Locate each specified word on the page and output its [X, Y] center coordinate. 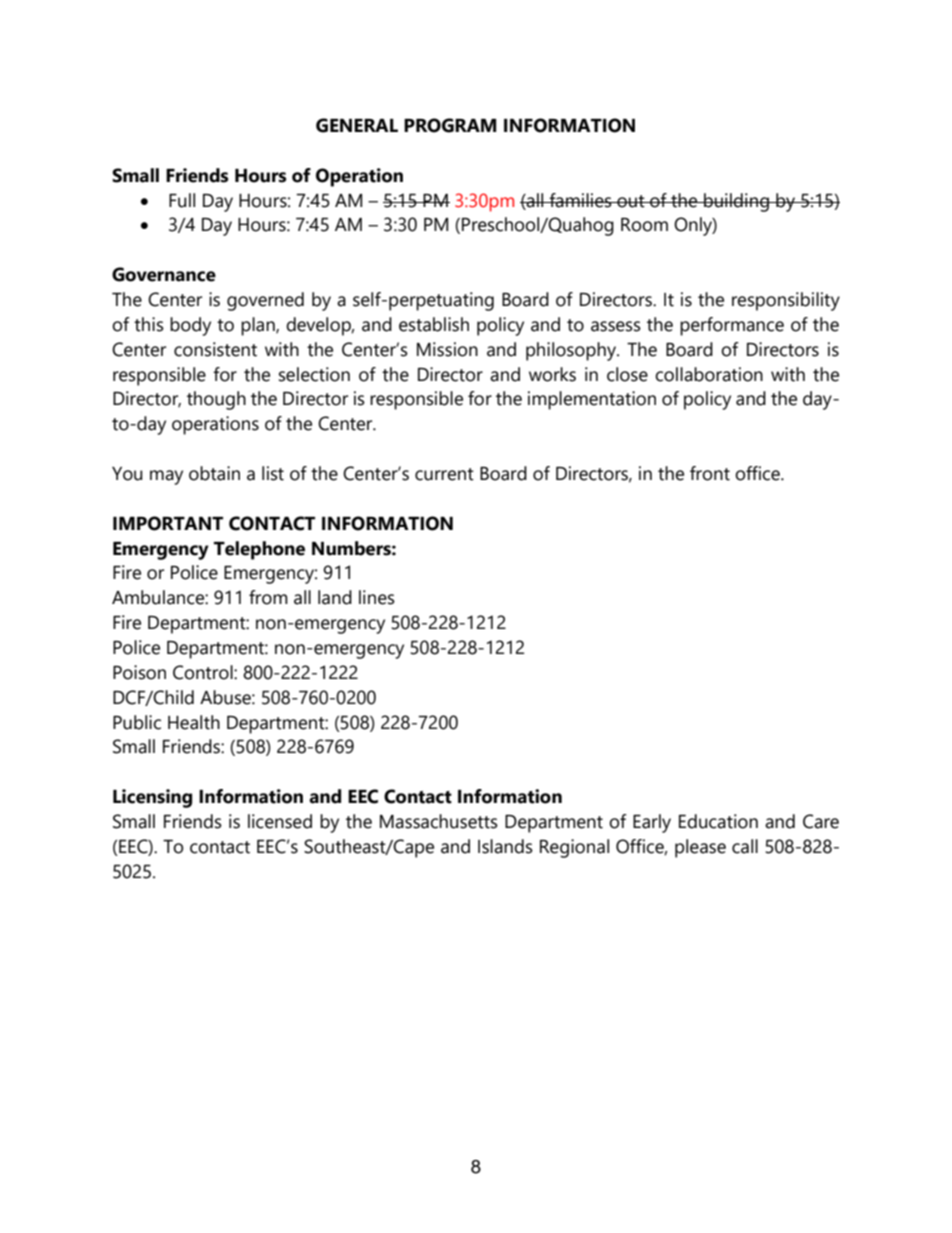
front [710, 473]
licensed [280, 821]
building [736, 202]
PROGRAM [450, 125]
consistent [215, 349]
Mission [447, 349]
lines [377, 597]
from [268, 597]
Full [182, 200]
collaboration [709, 374]
